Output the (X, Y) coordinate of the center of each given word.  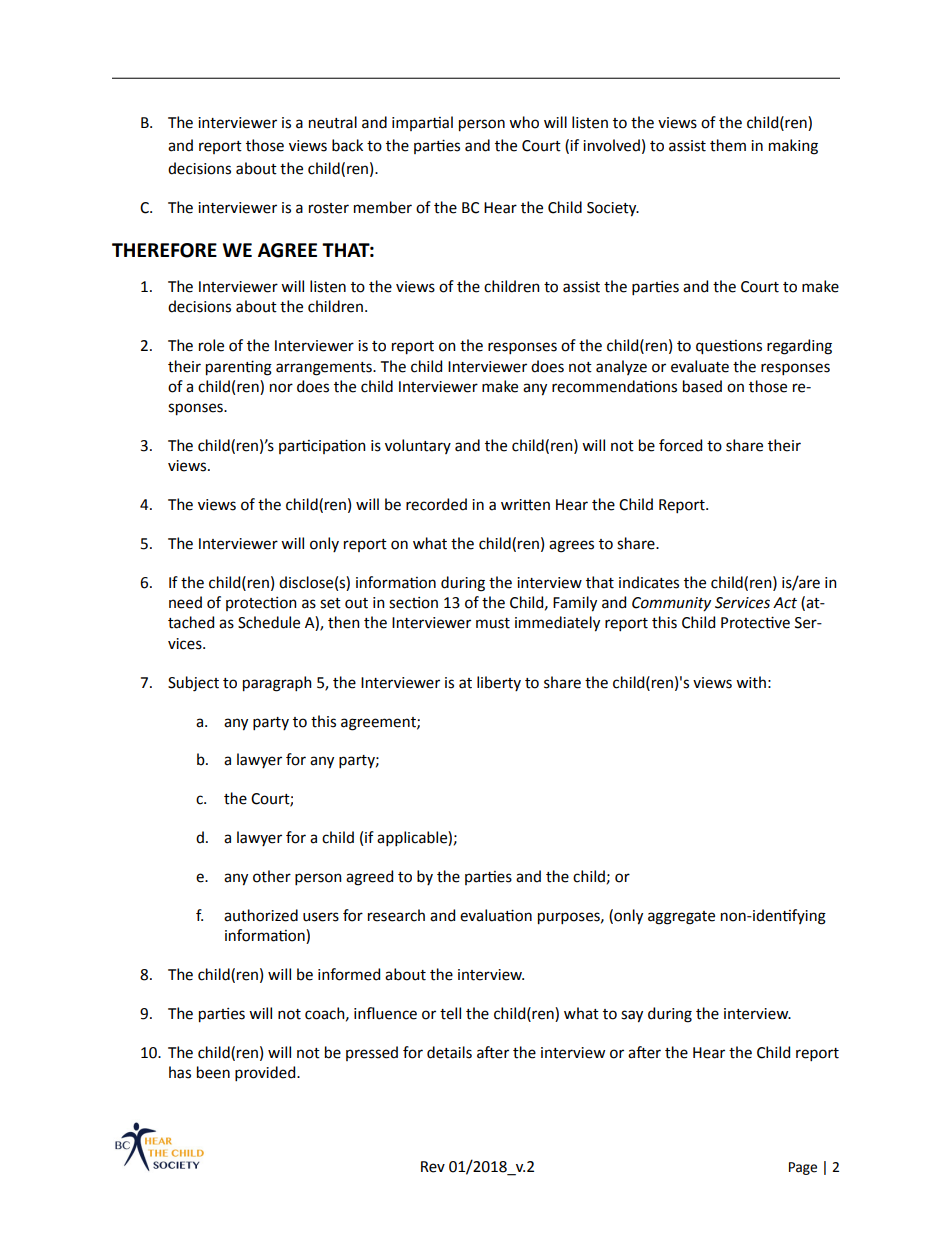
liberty (499, 683)
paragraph (277, 684)
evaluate (700, 366)
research (396, 915)
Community (671, 604)
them (728, 145)
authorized (261, 915)
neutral (333, 122)
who (524, 122)
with (751, 682)
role (211, 345)
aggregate (681, 918)
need (185, 602)
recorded (436, 504)
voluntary (418, 446)
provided (266, 1073)
